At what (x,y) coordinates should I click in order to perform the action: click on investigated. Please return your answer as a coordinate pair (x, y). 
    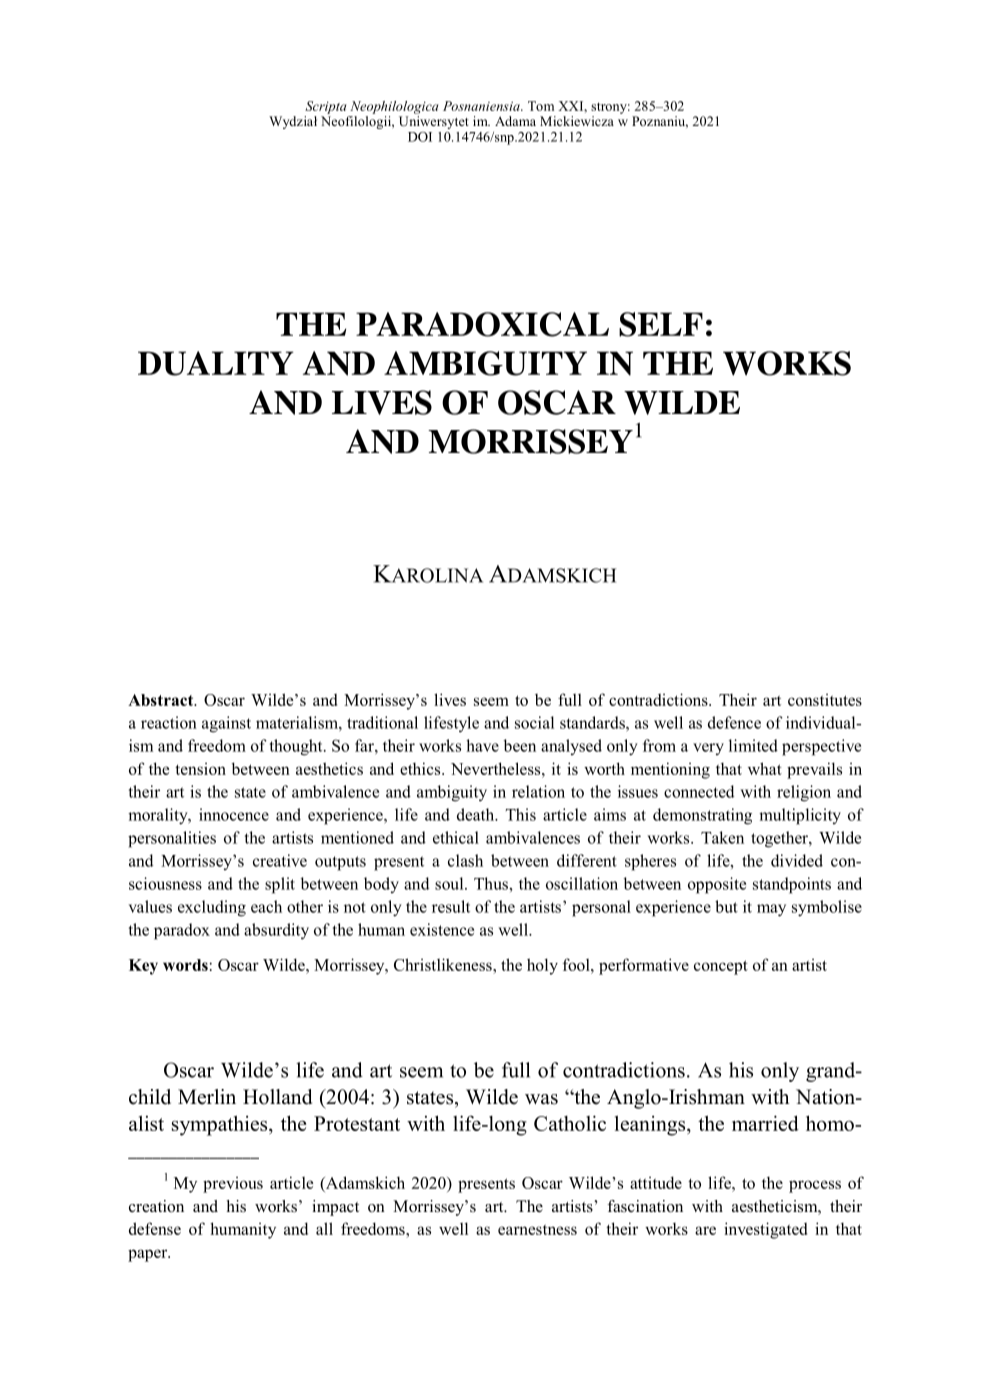
    Looking at the image, I should click on (765, 1230).
